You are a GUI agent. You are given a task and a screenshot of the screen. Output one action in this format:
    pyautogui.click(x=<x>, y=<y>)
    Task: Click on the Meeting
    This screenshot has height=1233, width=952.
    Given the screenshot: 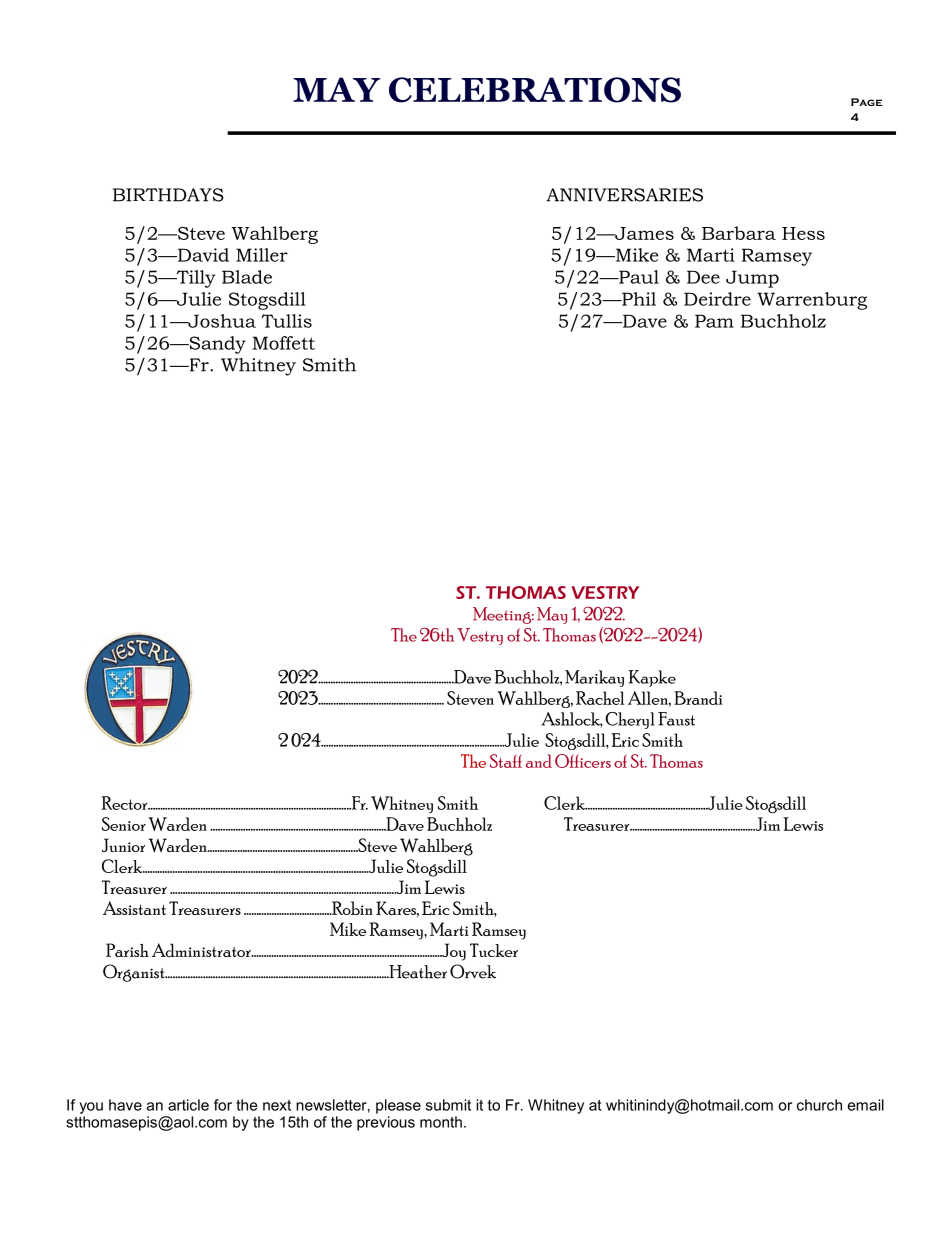 What is the action you would take?
    pyautogui.click(x=503, y=615)
